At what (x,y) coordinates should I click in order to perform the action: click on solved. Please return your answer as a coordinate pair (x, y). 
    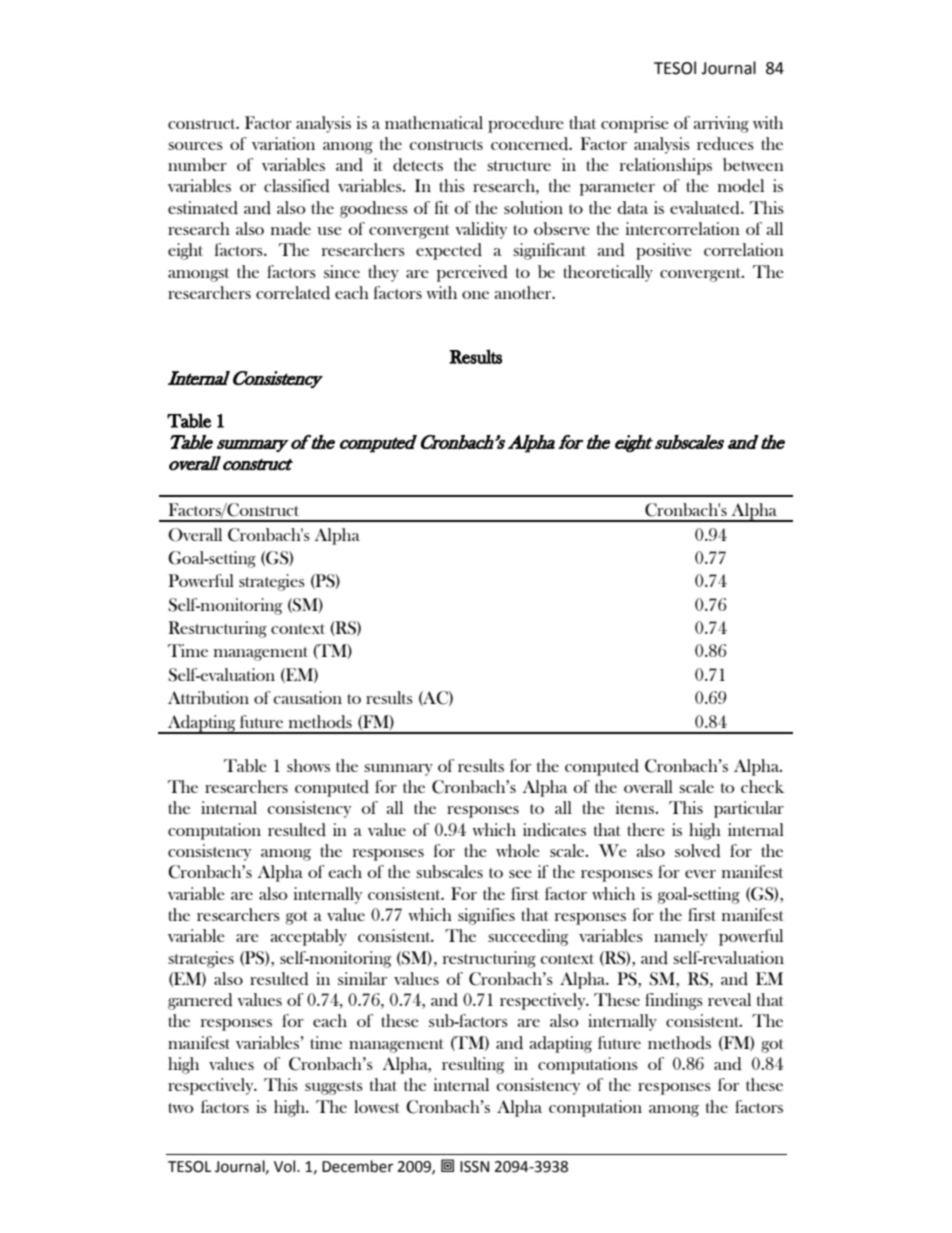
    Looking at the image, I should click on (698, 851).
